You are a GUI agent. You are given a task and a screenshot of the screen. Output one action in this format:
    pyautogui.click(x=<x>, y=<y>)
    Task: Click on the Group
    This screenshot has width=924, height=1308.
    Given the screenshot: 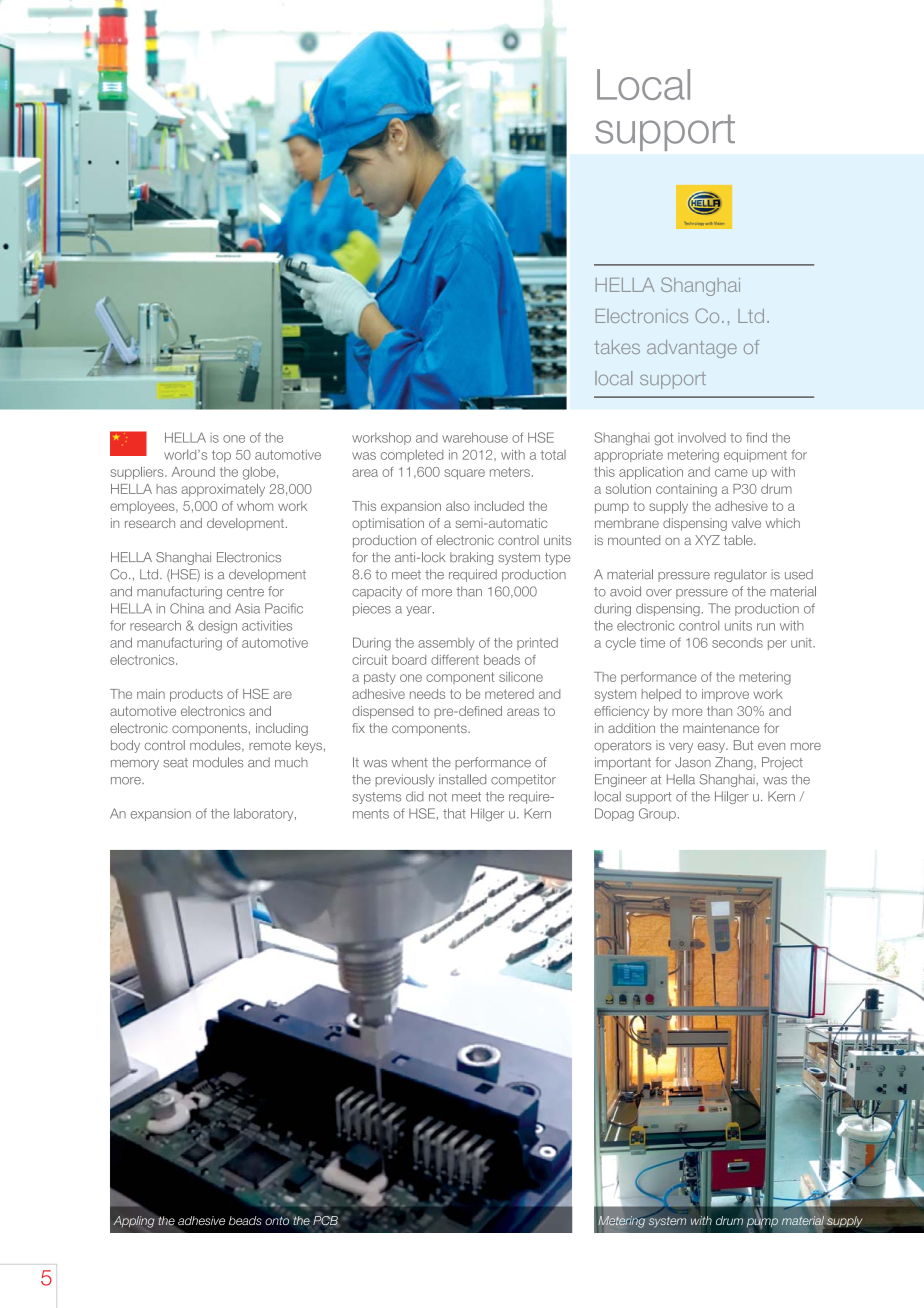 What is the action you would take?
    pyautogui.click(x=657, y=814)
